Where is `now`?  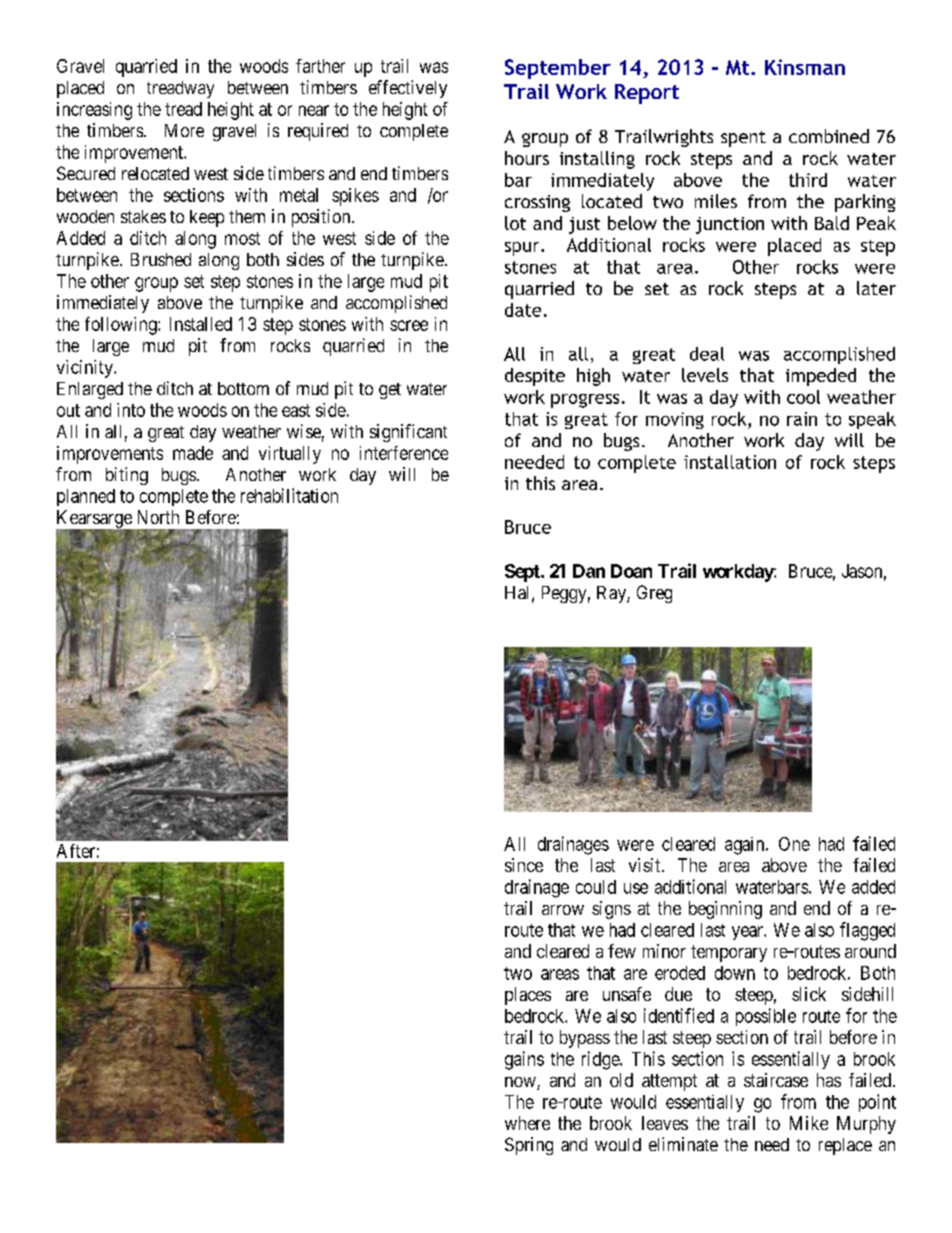
now is located at coordinates (521, 1083).
